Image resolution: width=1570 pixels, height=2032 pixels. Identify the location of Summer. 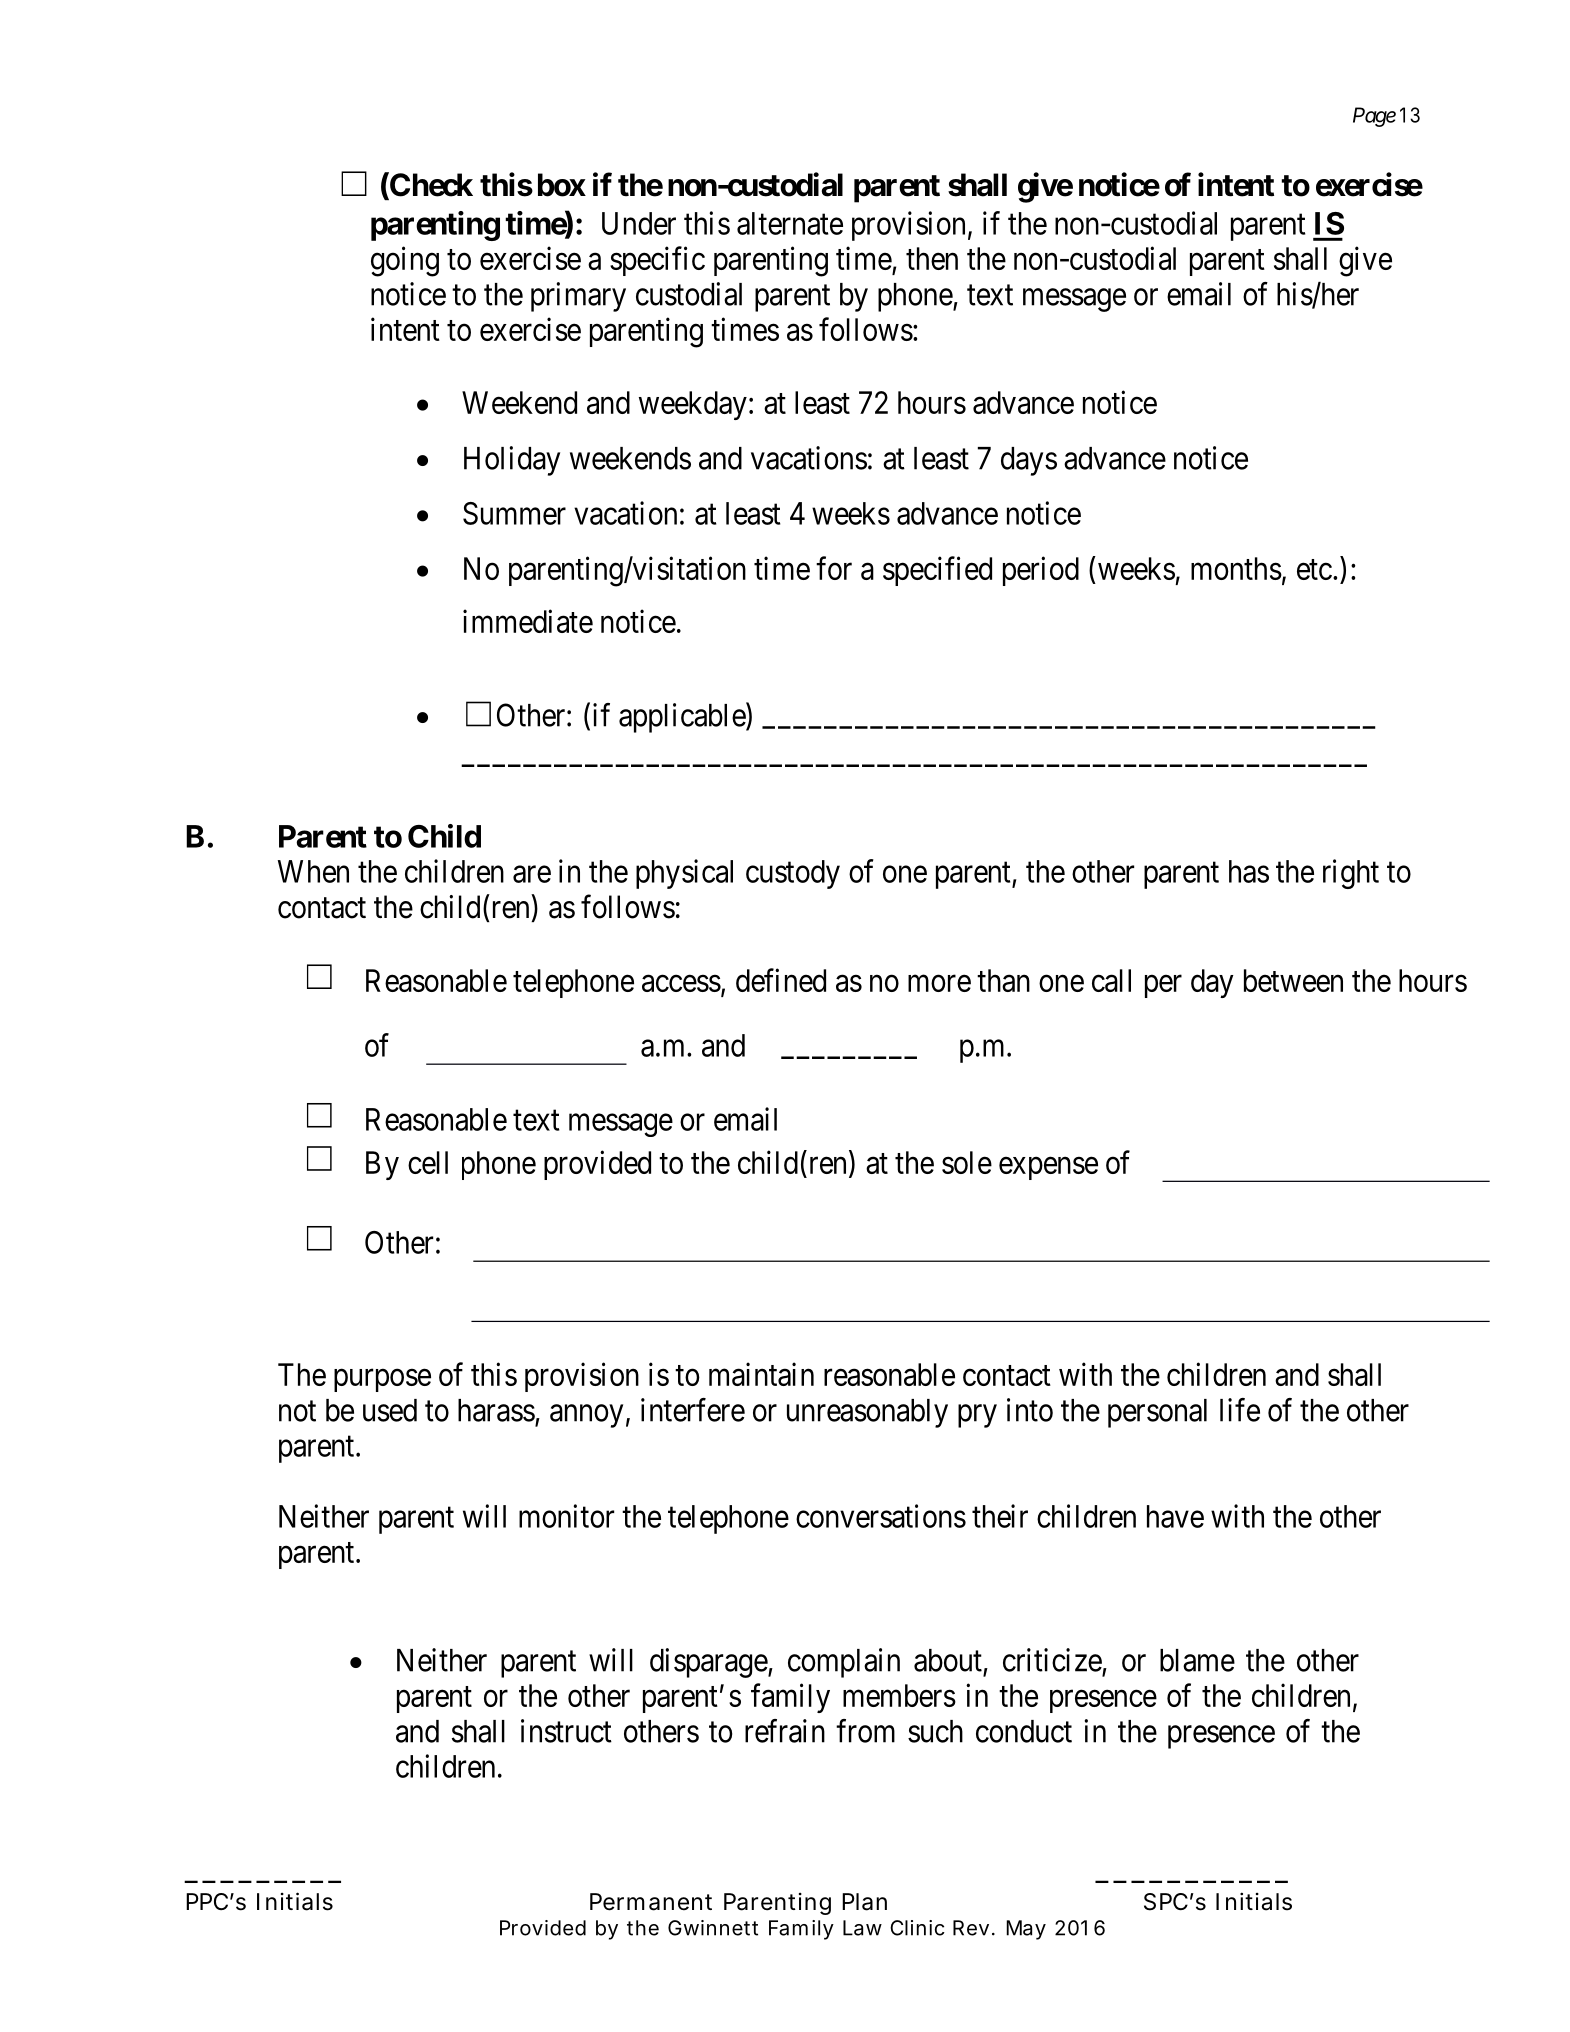
(514, 513).
